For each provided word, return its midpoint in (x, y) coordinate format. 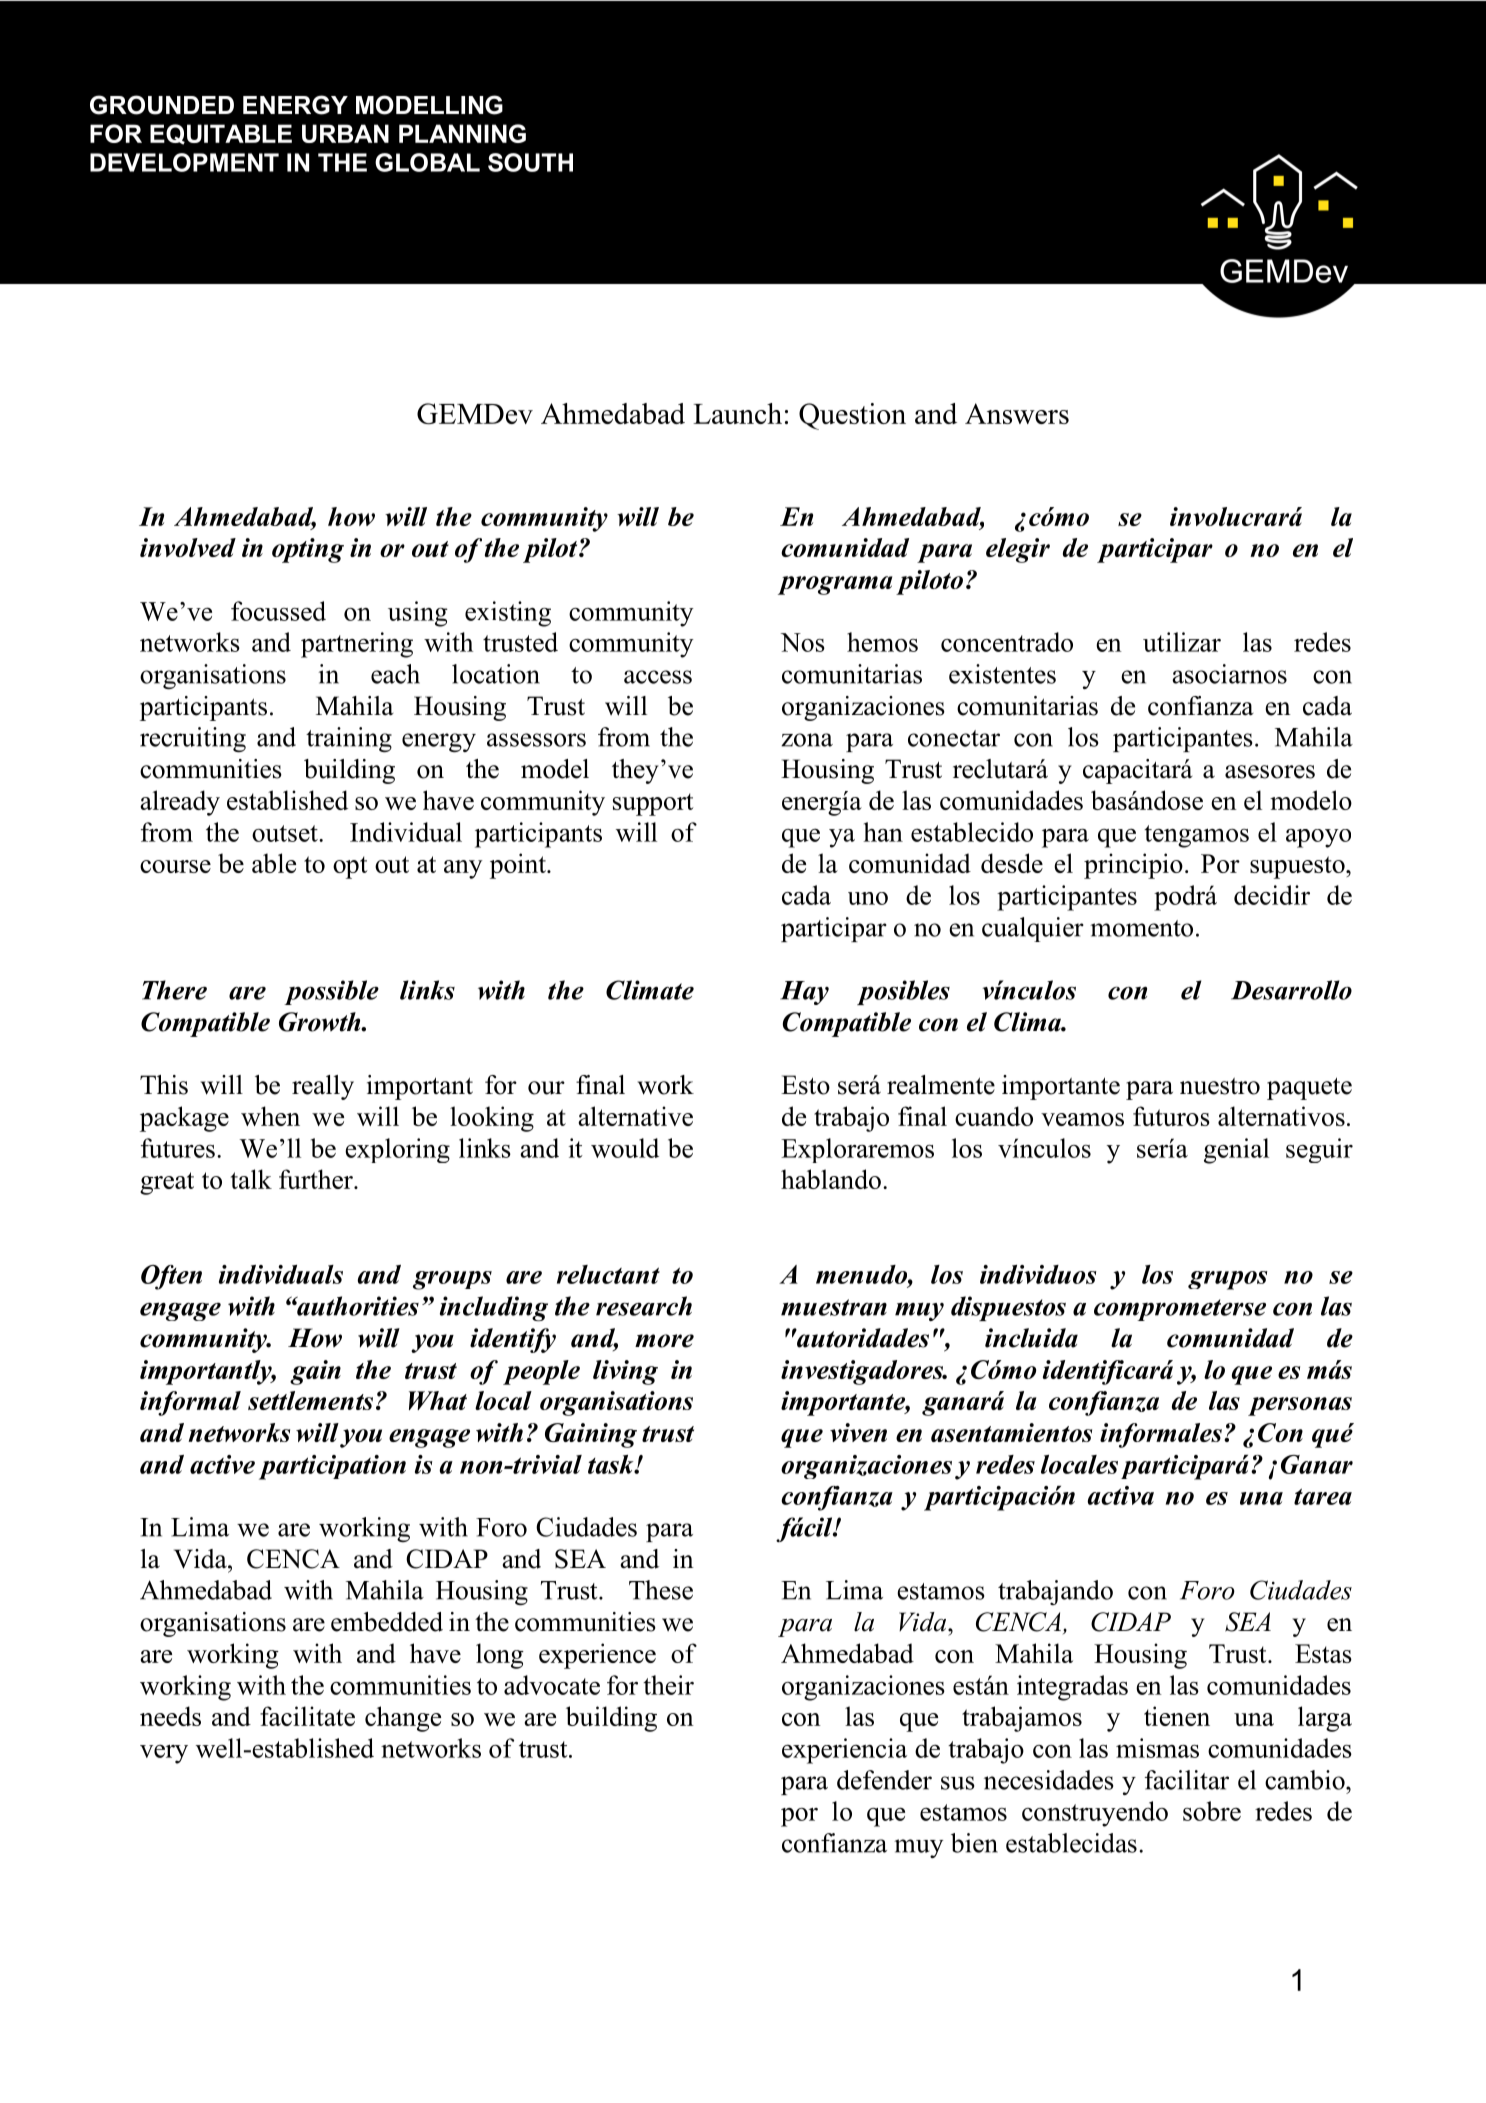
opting (308, 550)
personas (1300, 1406)
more (664, 1341)
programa (835, 585)
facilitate (307, 1716)
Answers (1017, 413)
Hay (804, 993)
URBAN (345, 133)
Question (852, 416)
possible (331, 992)
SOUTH (530, 162)
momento (1141, 928)
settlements (310, 1400)
